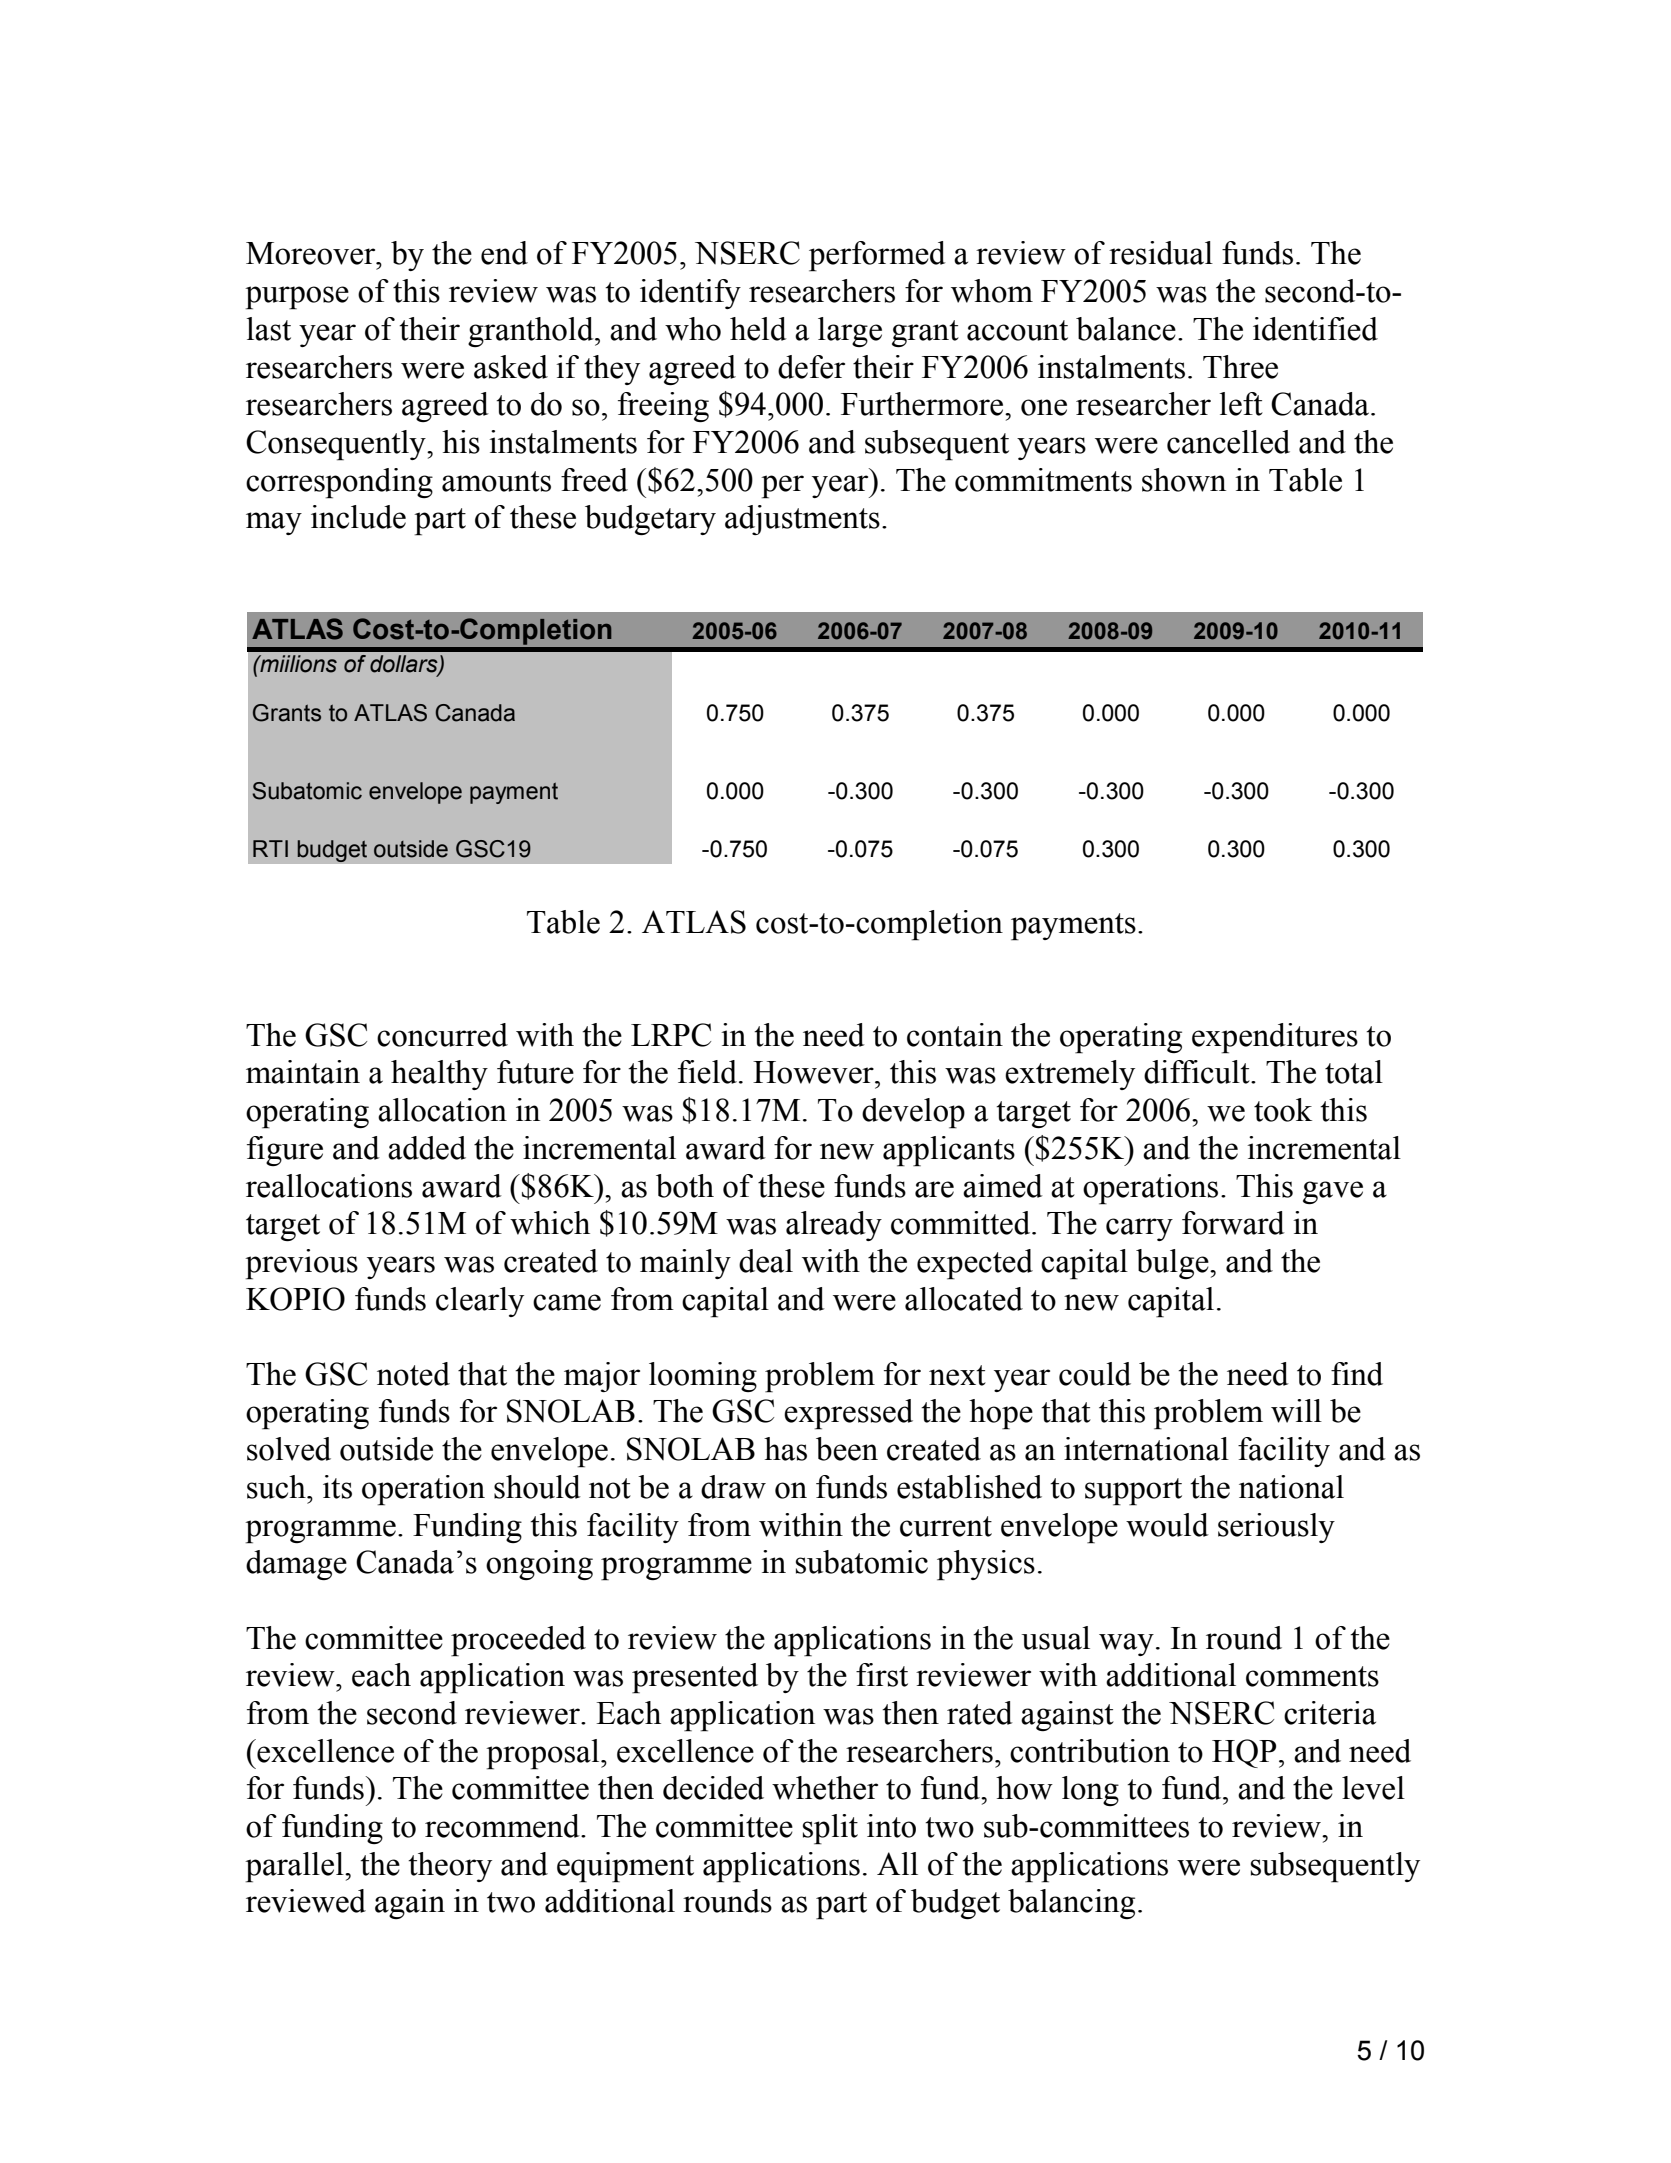  I want to click on split, so click(830, 1829).
